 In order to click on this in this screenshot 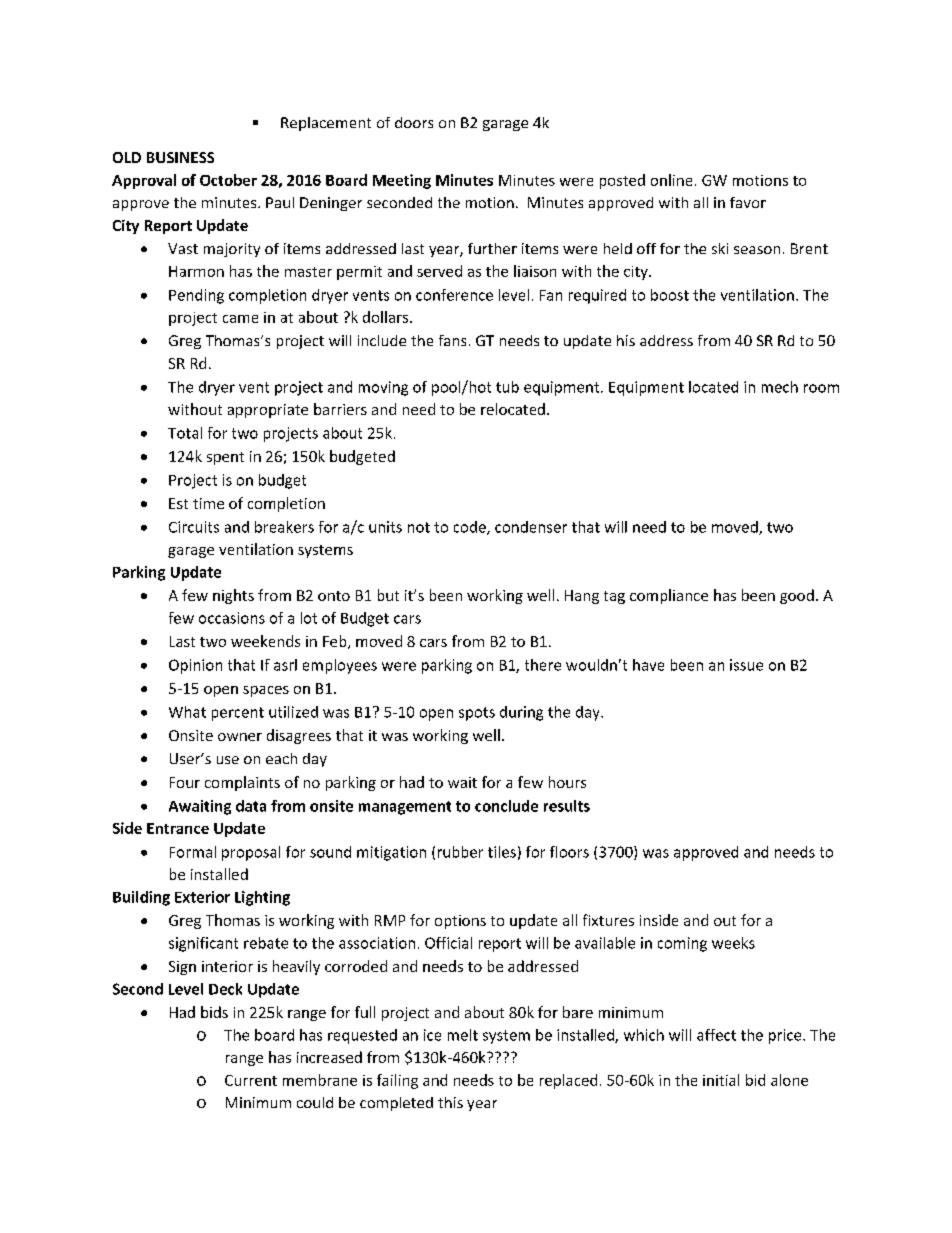, I will do `click(450, 1102)`.
